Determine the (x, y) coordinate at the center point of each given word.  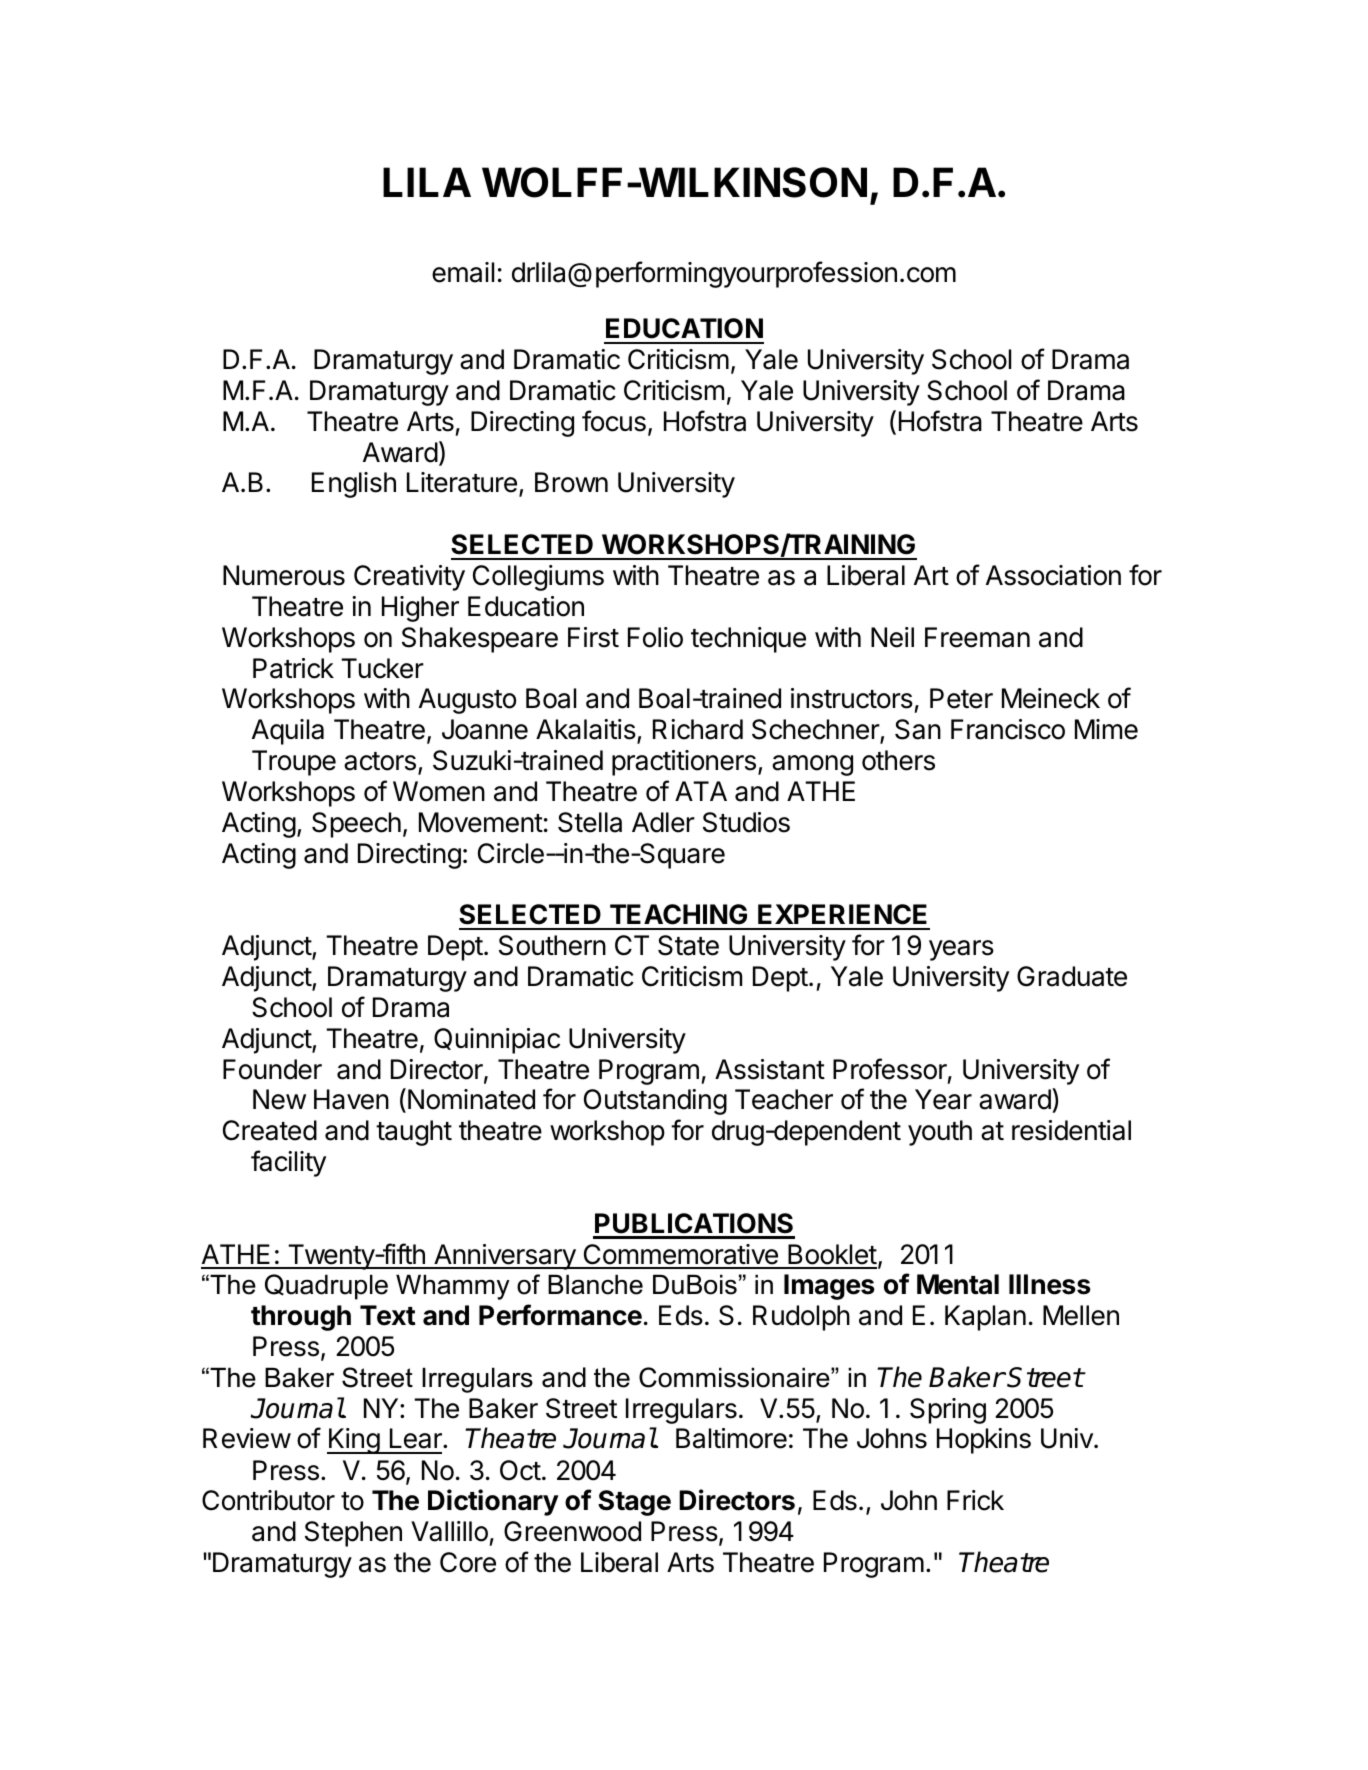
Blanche (595, 1284)
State (688, 945)
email (463, 272)
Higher (420, 609)
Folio (655, 637)
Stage (634, 1503)
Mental (958, 1284)
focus (614, 421)
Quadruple (326, 1287)
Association (1053, 575)
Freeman (977, 637)
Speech (356, 825)
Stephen (353, 1534)
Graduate (1072, 976)
